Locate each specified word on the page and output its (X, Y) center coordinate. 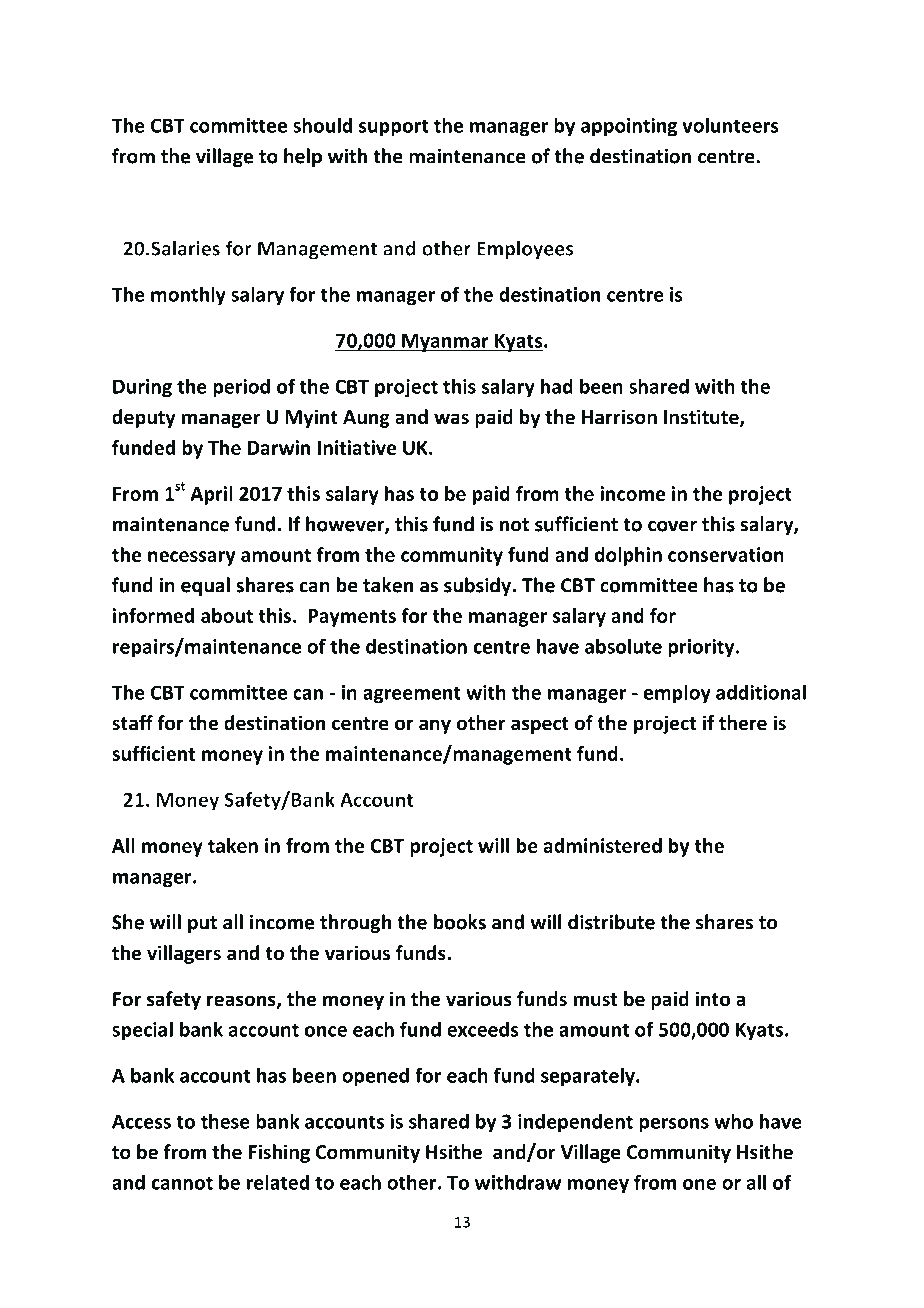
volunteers (730, 125)
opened (375, 1077)
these (225, 1121)
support (394, 128)
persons (674, 1125)
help (303, 157)
